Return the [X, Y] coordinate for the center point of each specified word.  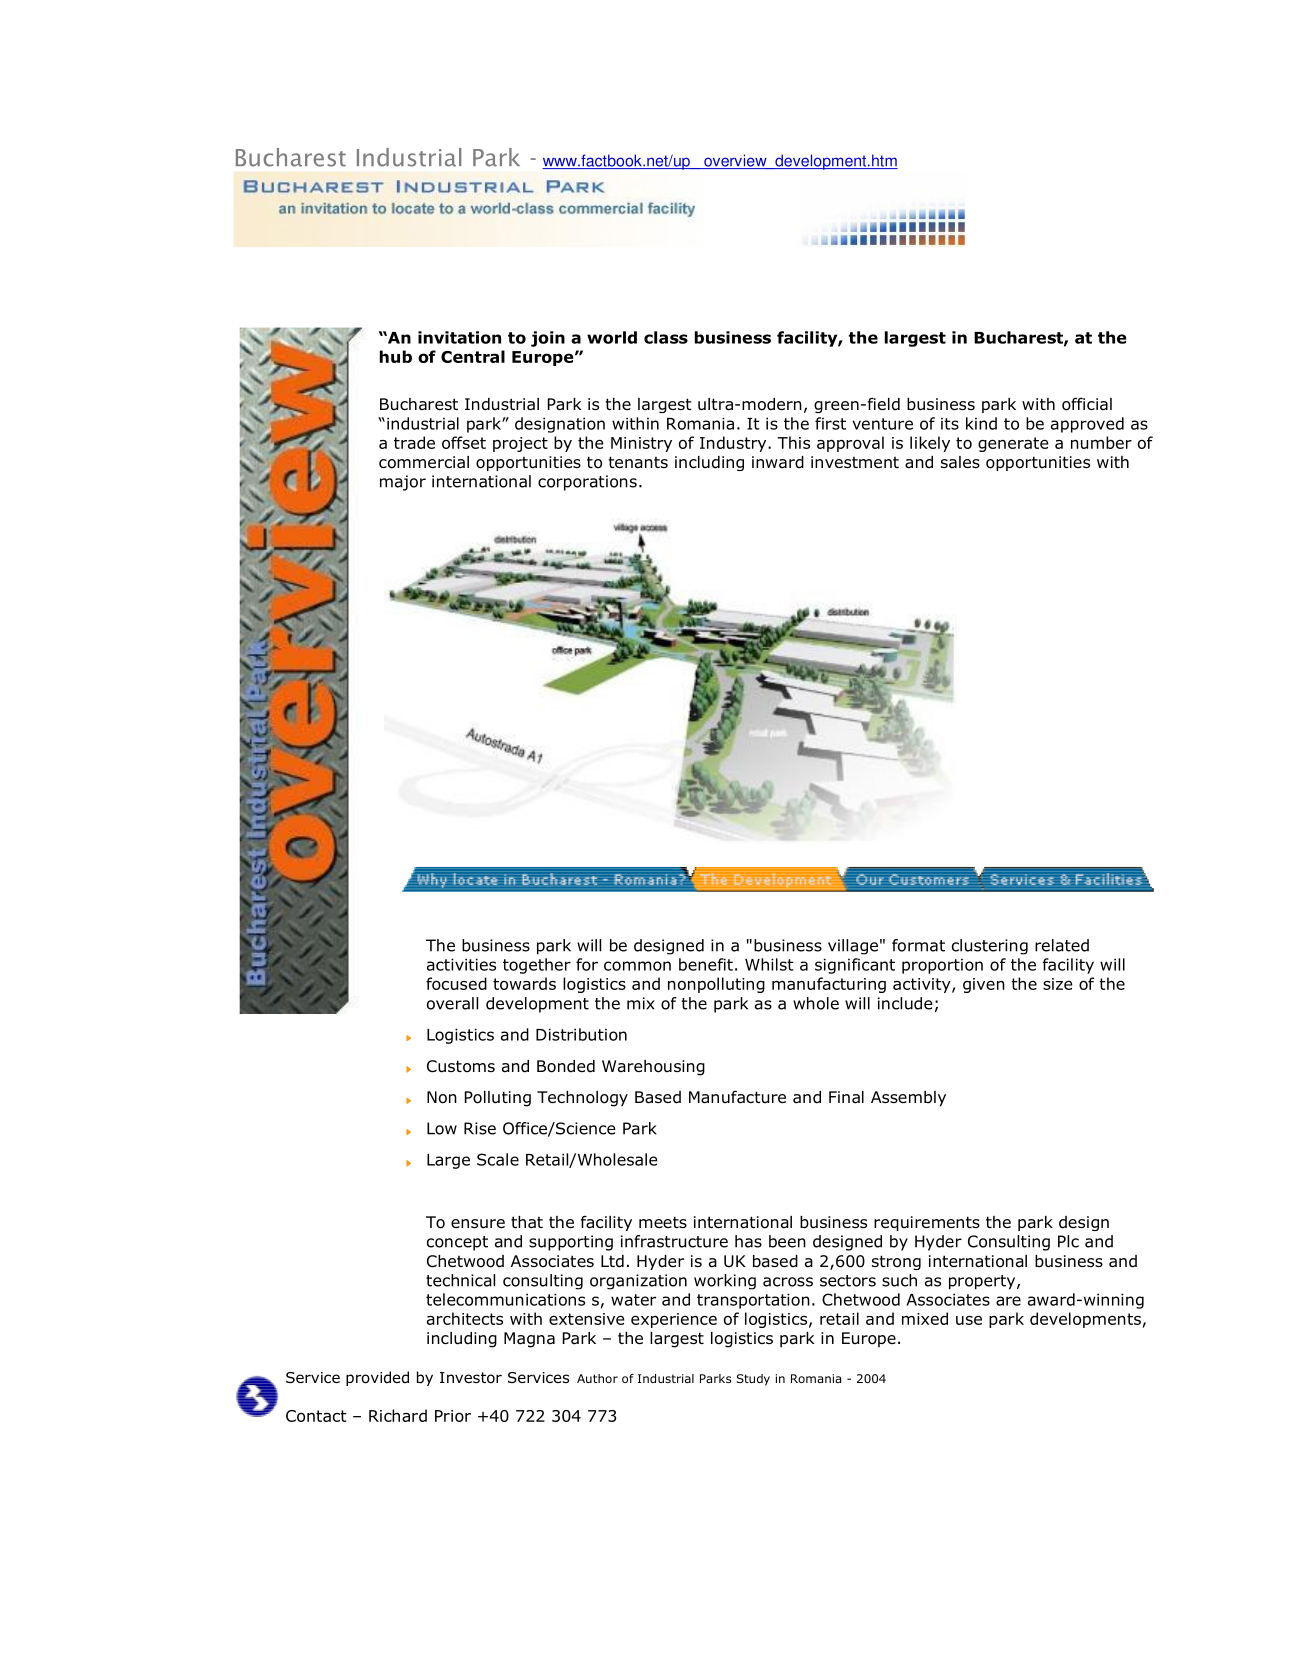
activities [461, 964]
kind [981, 423]
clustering [990, 947]
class [666, 337]
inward [778, 462]
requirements [927, 1223]
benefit [706, 964]
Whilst [769, 964]
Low [442, 1128]
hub [396, 356]
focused [456, 983]
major [403, 483]
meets [663, 1222]
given [984, 985]
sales [960, 462]
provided [377, 1378]
